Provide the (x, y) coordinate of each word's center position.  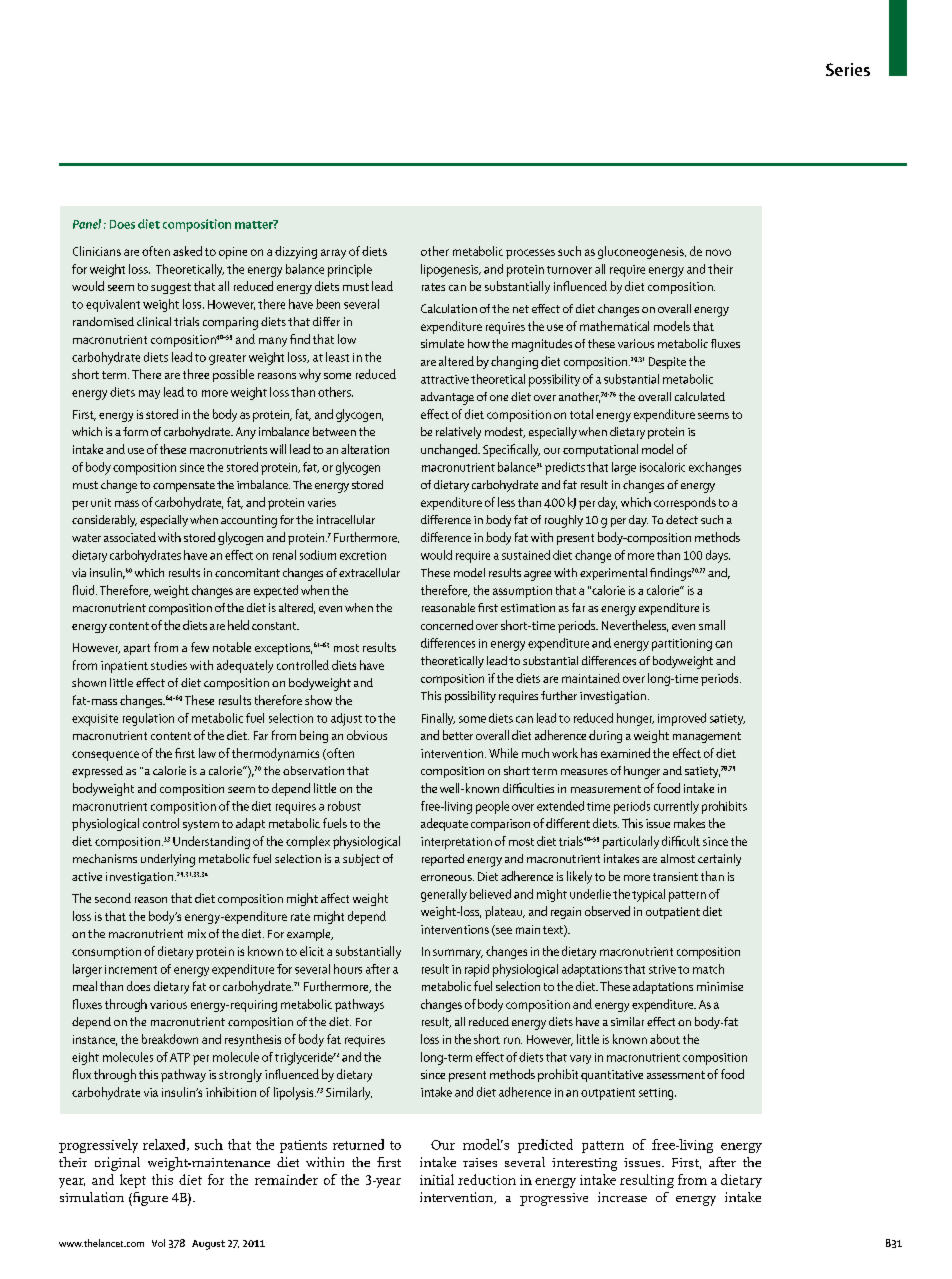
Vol (158, 1243)
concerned (447, 625)
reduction (487, 1179)
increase (622, 1197)
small (712, 625)
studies (169, 665)
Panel (87, 224)
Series (848, 69)
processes (530, 254)
